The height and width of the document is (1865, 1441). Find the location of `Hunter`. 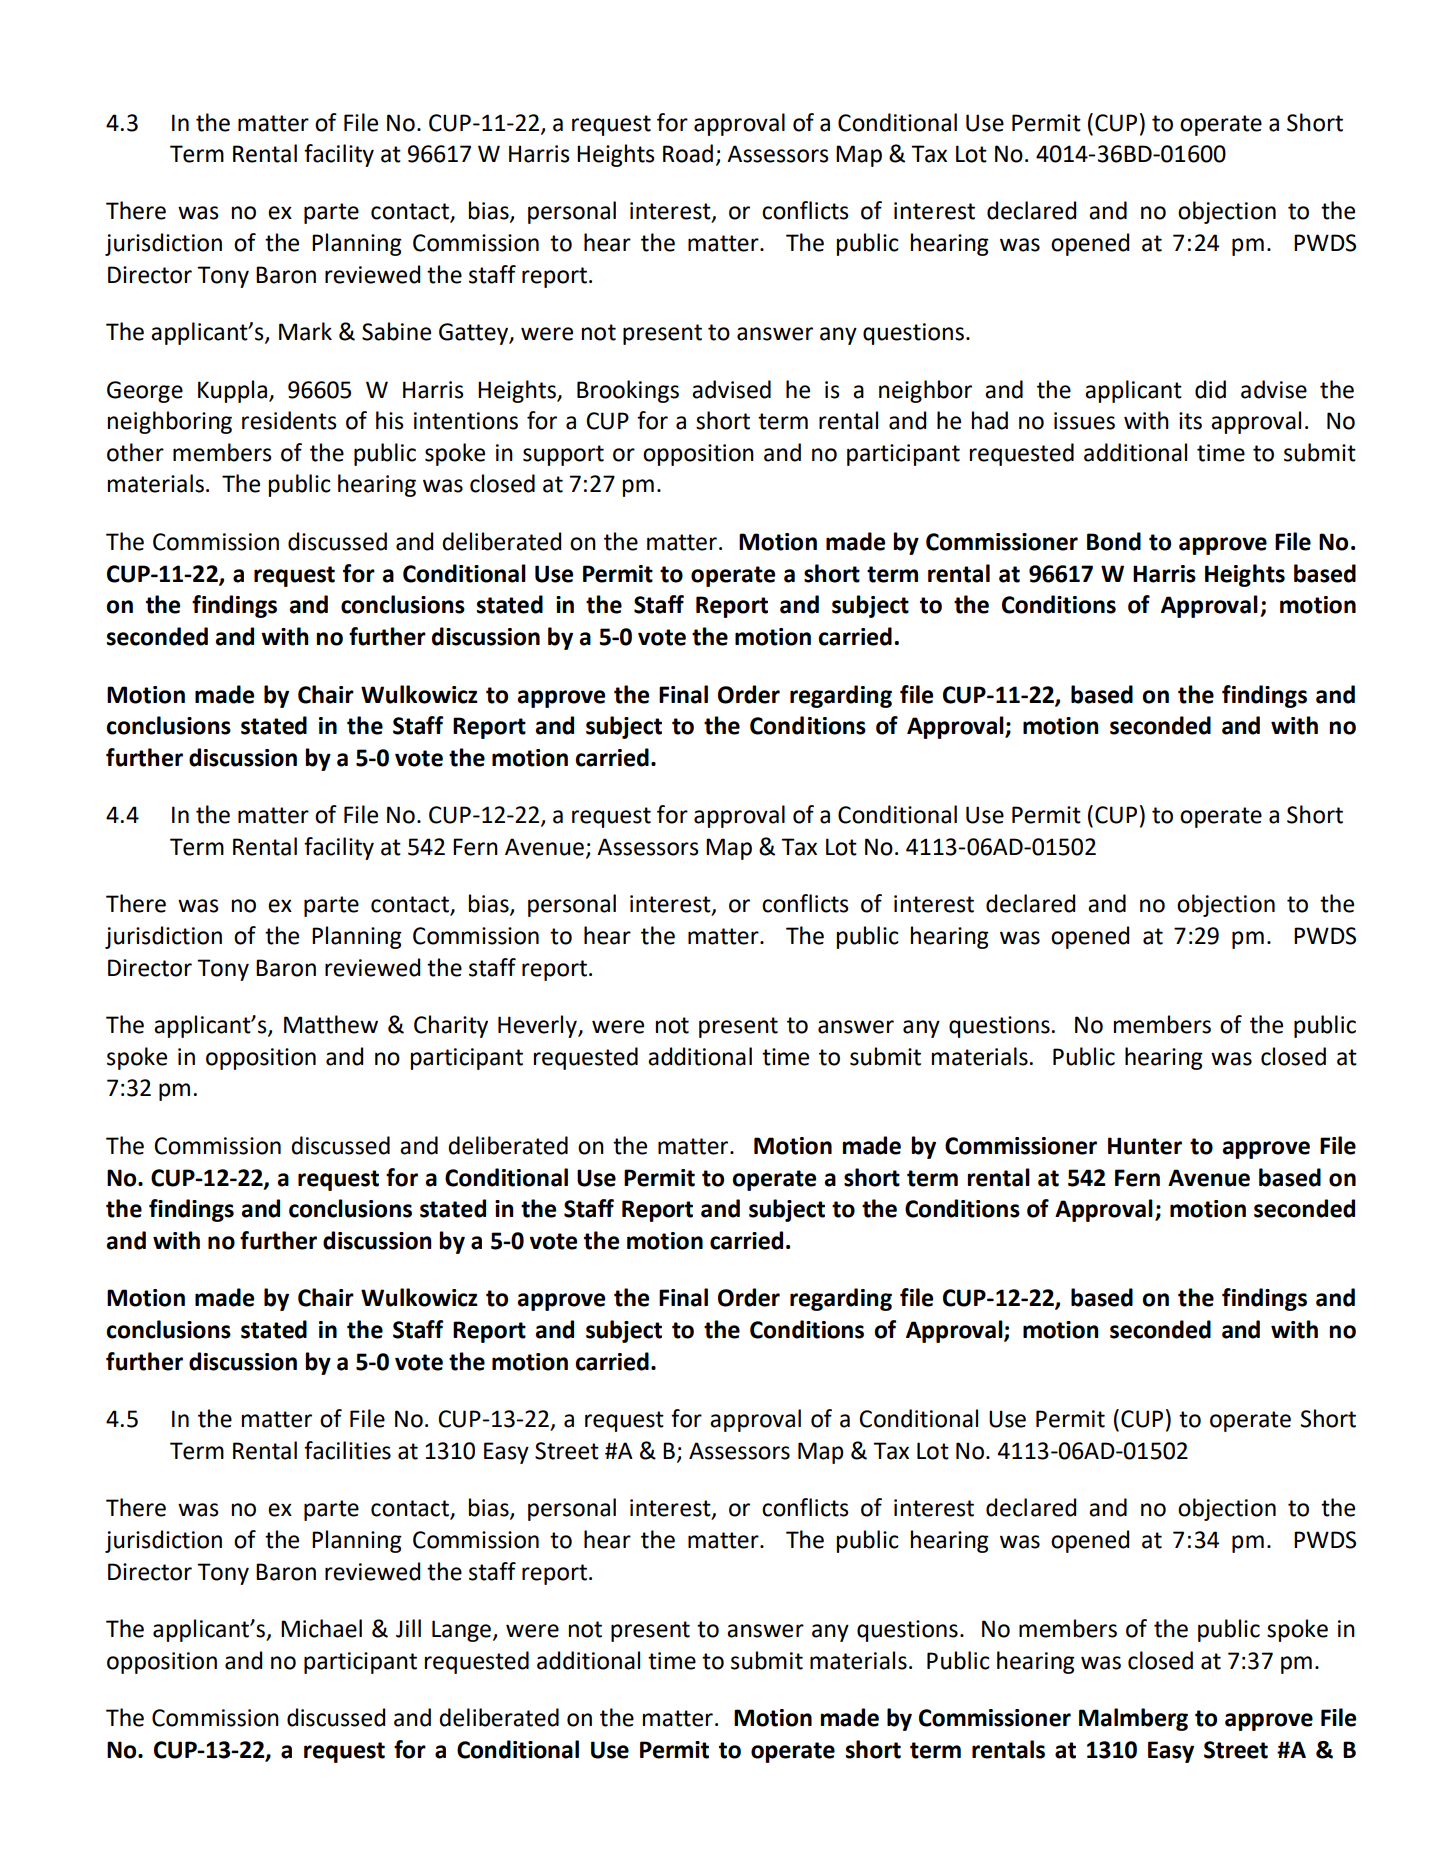

Hunter is located at coordinates (1145, 1146).
